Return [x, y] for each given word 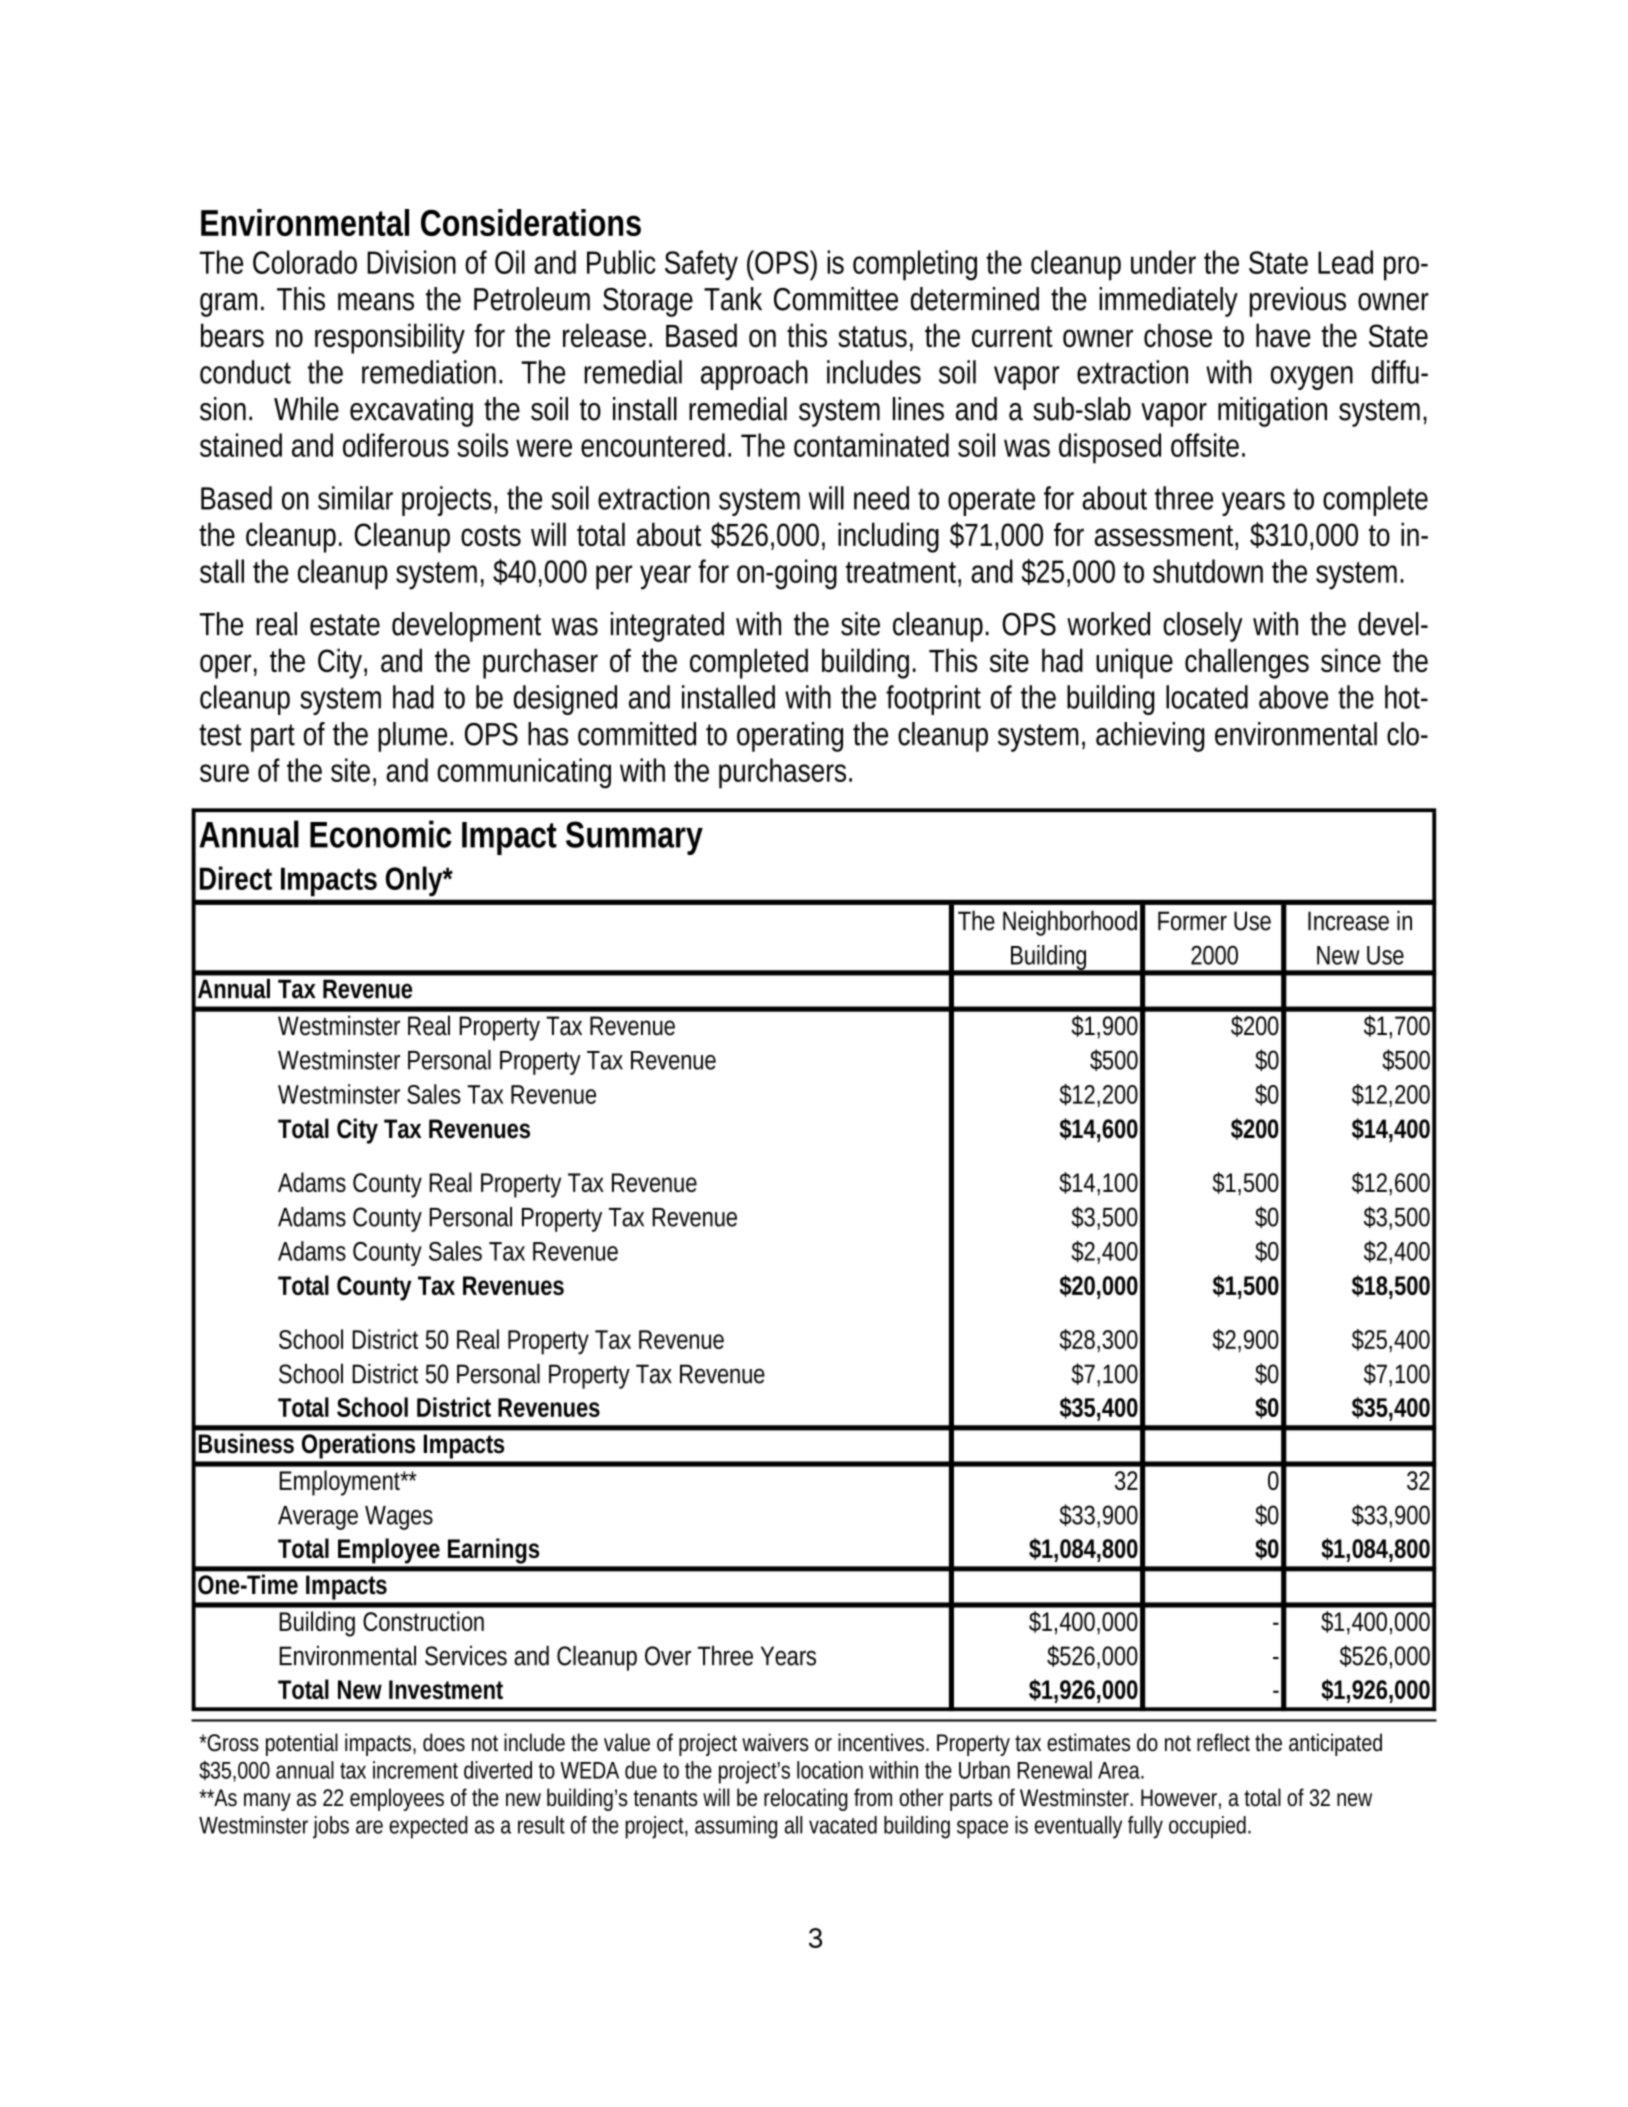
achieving [1150, 737]
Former [1192, 921]
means [376, 302]
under [1163, 262]
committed [637, 734]
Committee [836, 299]
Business [246, 1443]
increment [415, 1770]
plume [415, 737]
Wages [399, 1518]
